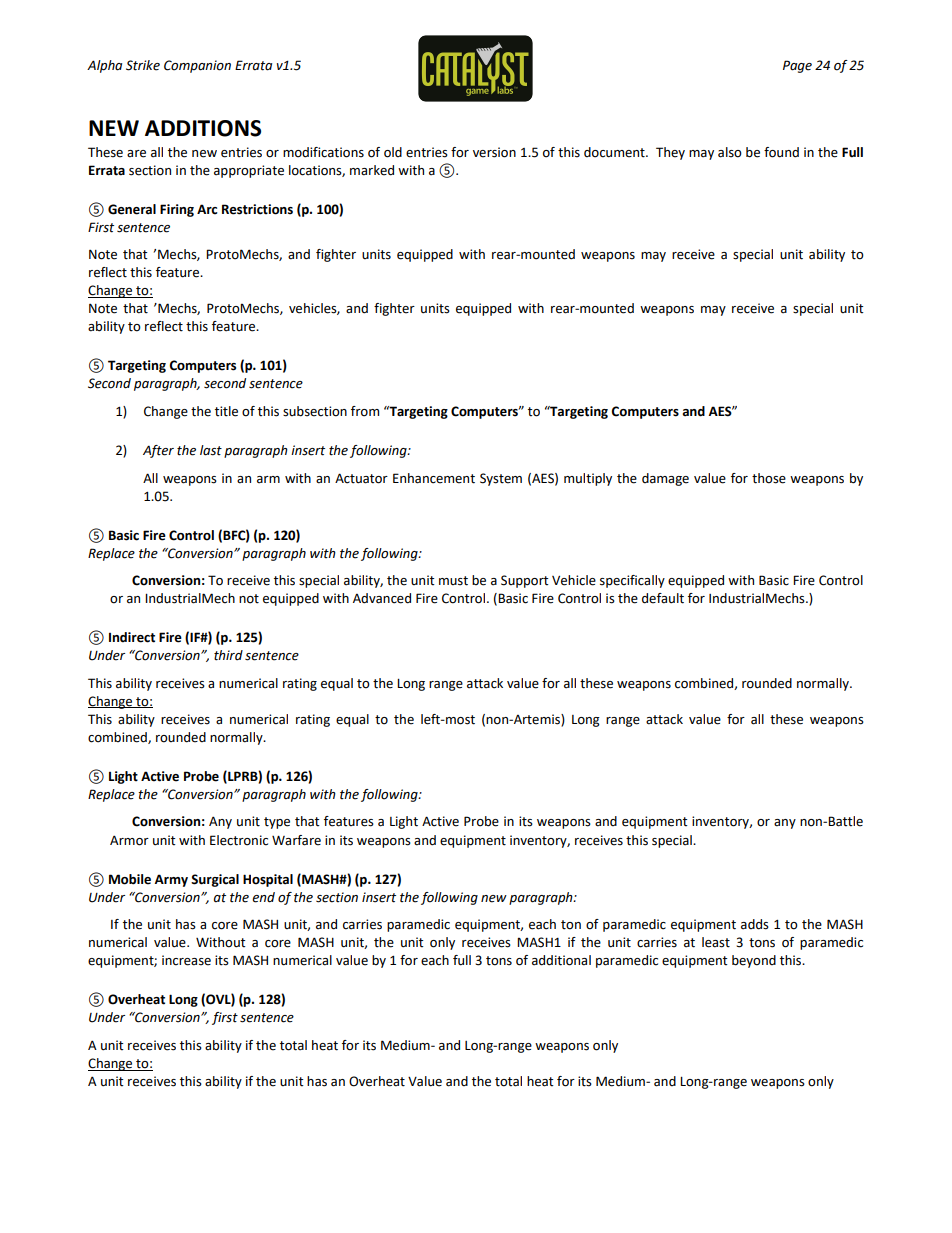 This screenshot has height=1233, width=952. I want to click on Companion, so click(197, 66).
